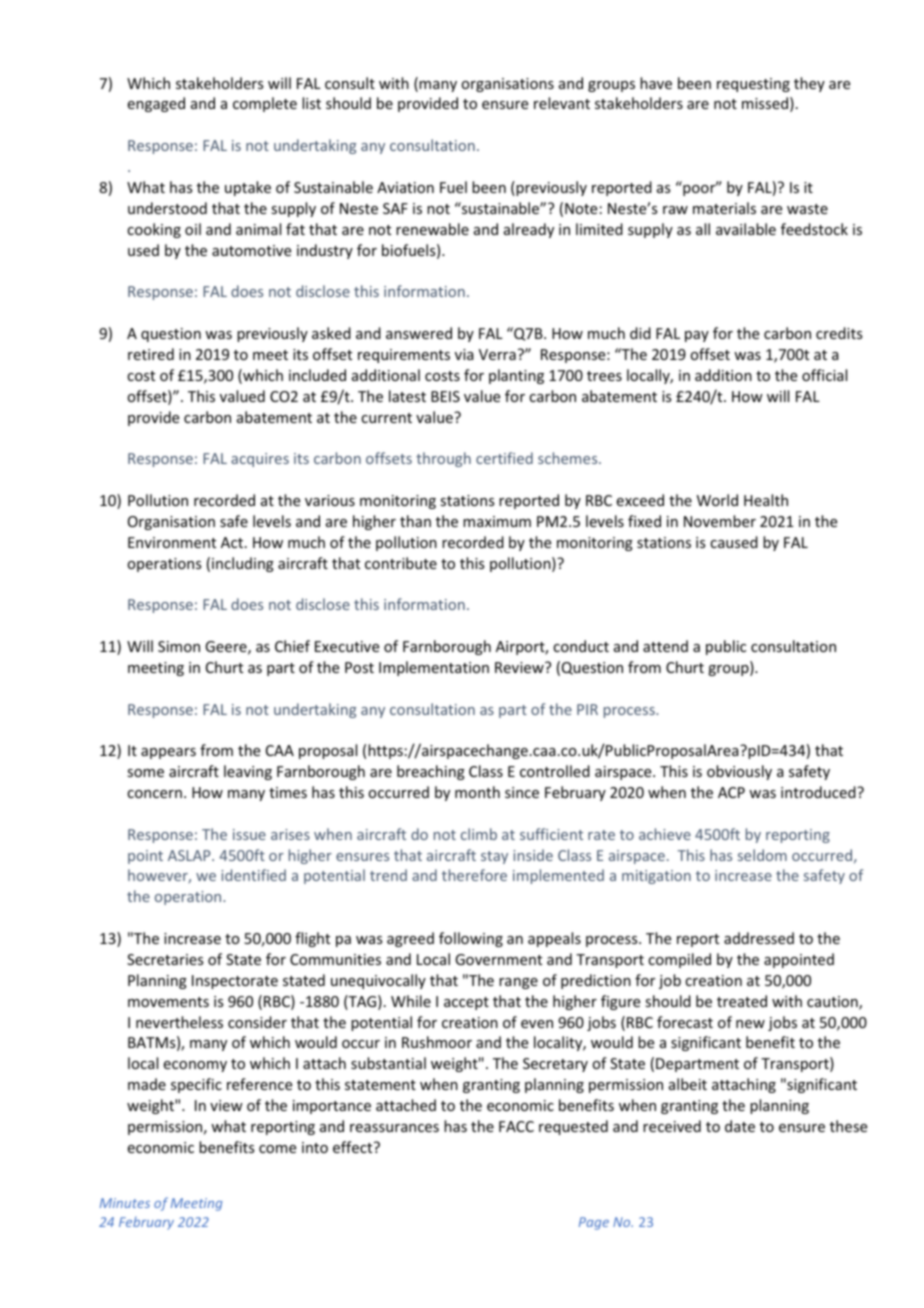  Describe the element at coordinates (479, 834) in the image. I see `climb` at that location.
